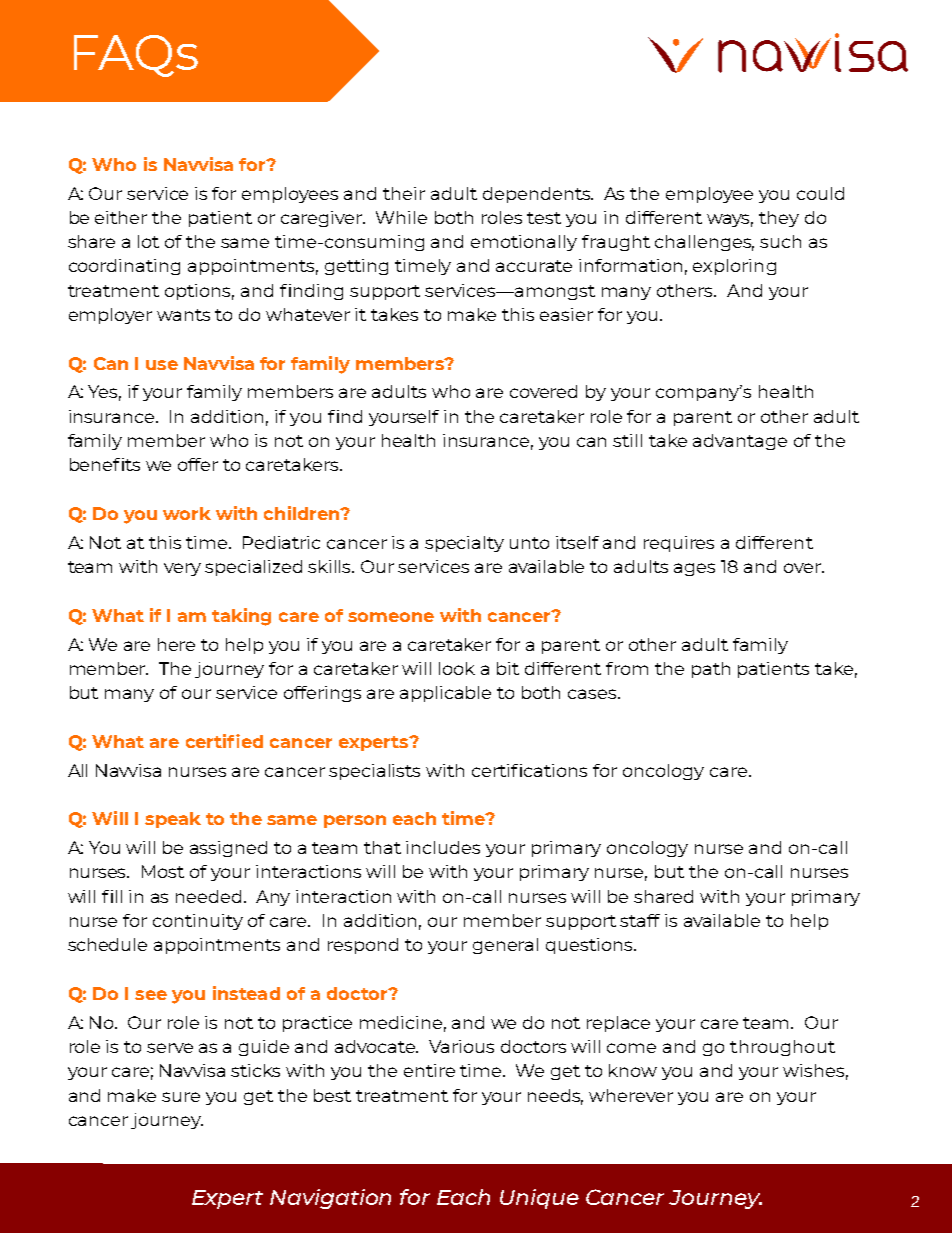 The image size is (952, 1233). Describe the element at coordinates (627, 440) in the screenshot. I see `still` at that location.
